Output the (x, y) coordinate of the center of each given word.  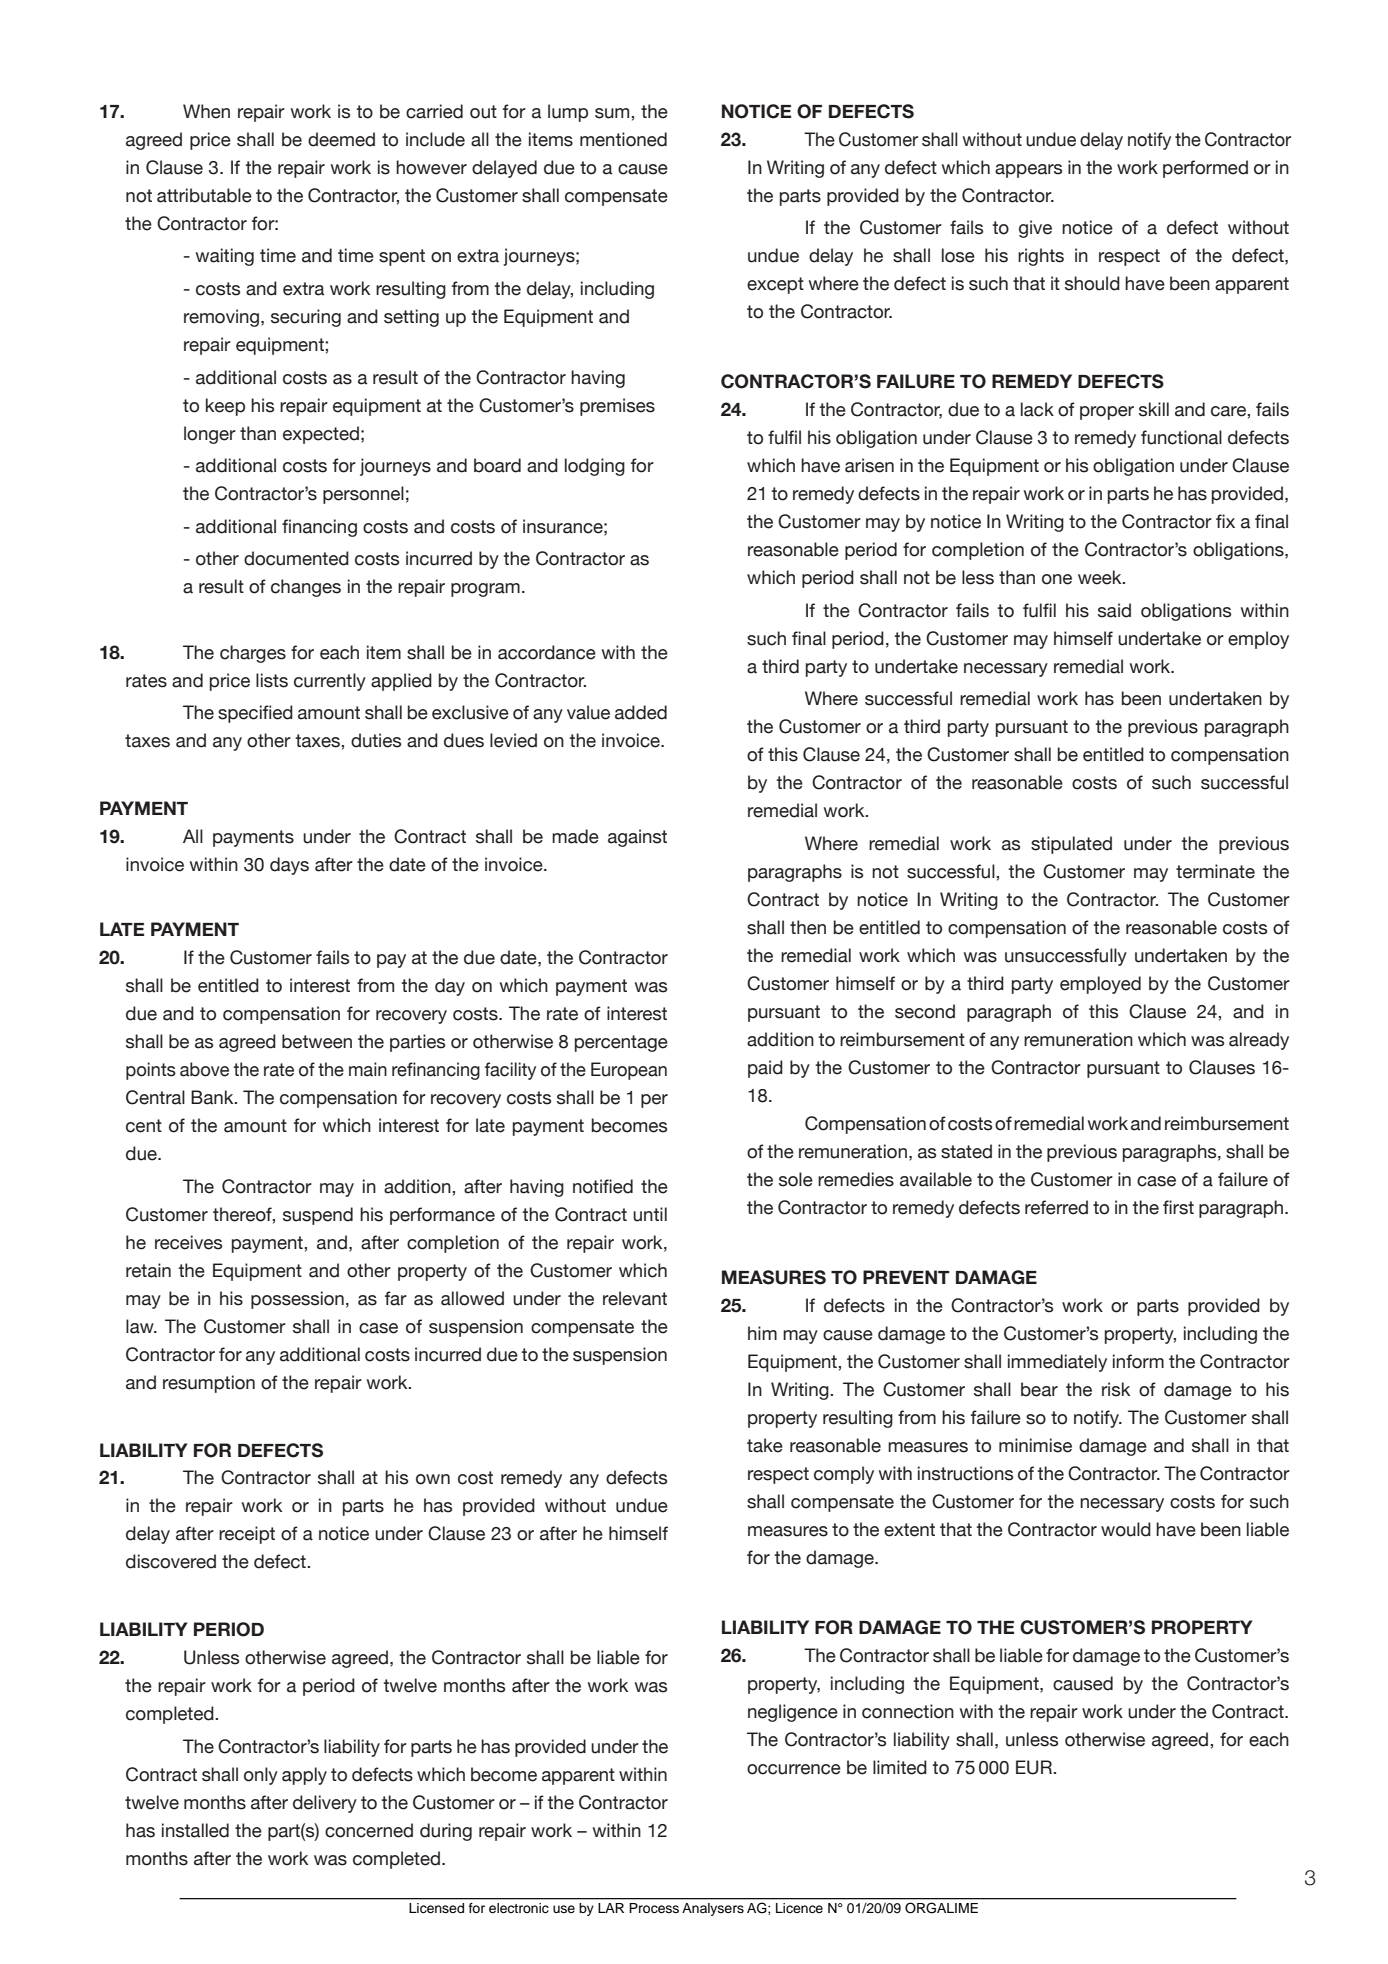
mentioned (623, 139)
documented (296, 558)
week (1101, 577)
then (808, 927)
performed (1205, 169)
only (261, 1776)
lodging (595, 467)
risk (1116, 1389)
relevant (635, 1298)
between (317, 1041)
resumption (209, 1384)
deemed (341, 139)
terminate (1215, 871)
